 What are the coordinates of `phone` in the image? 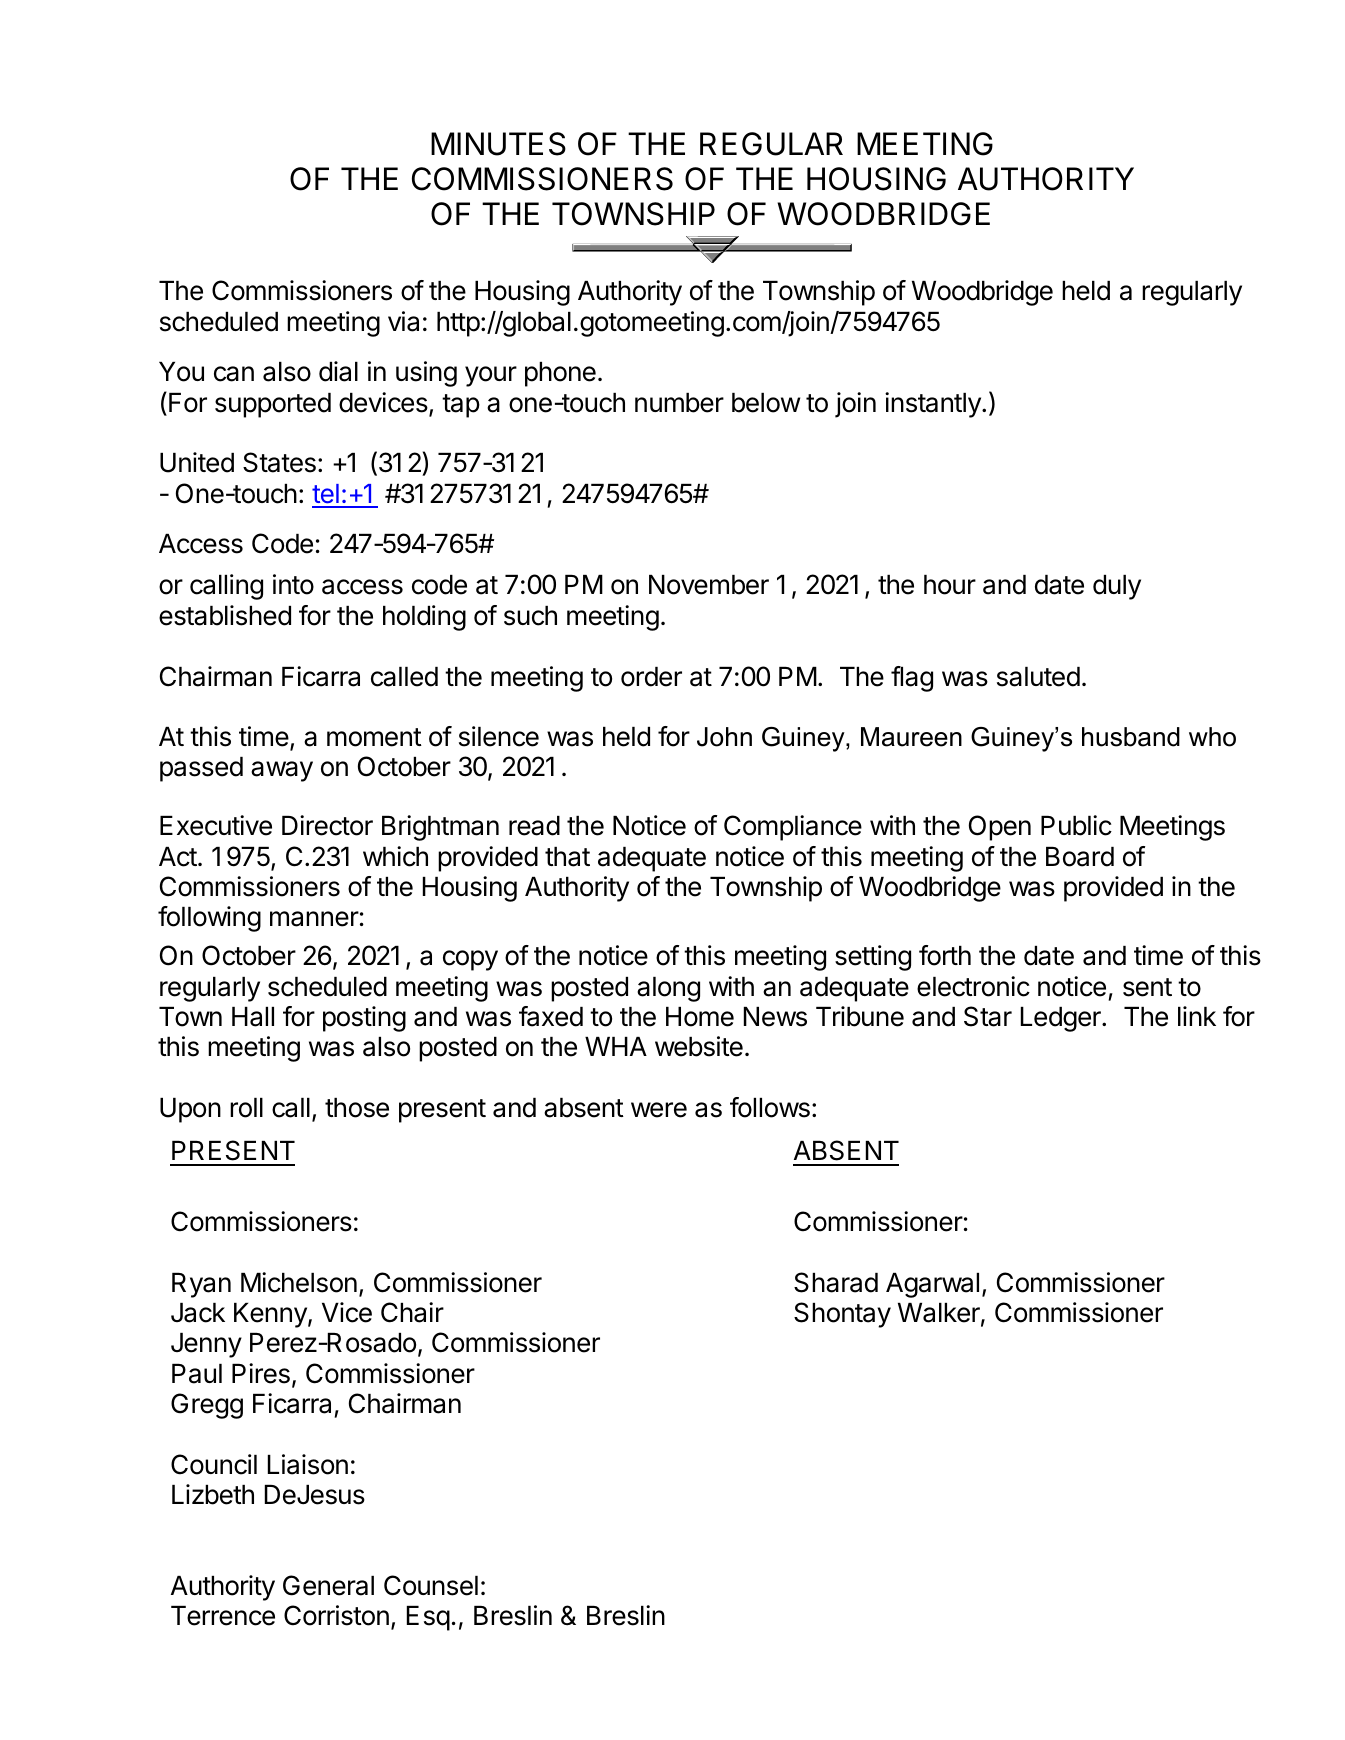 It's located at (560, 374).
